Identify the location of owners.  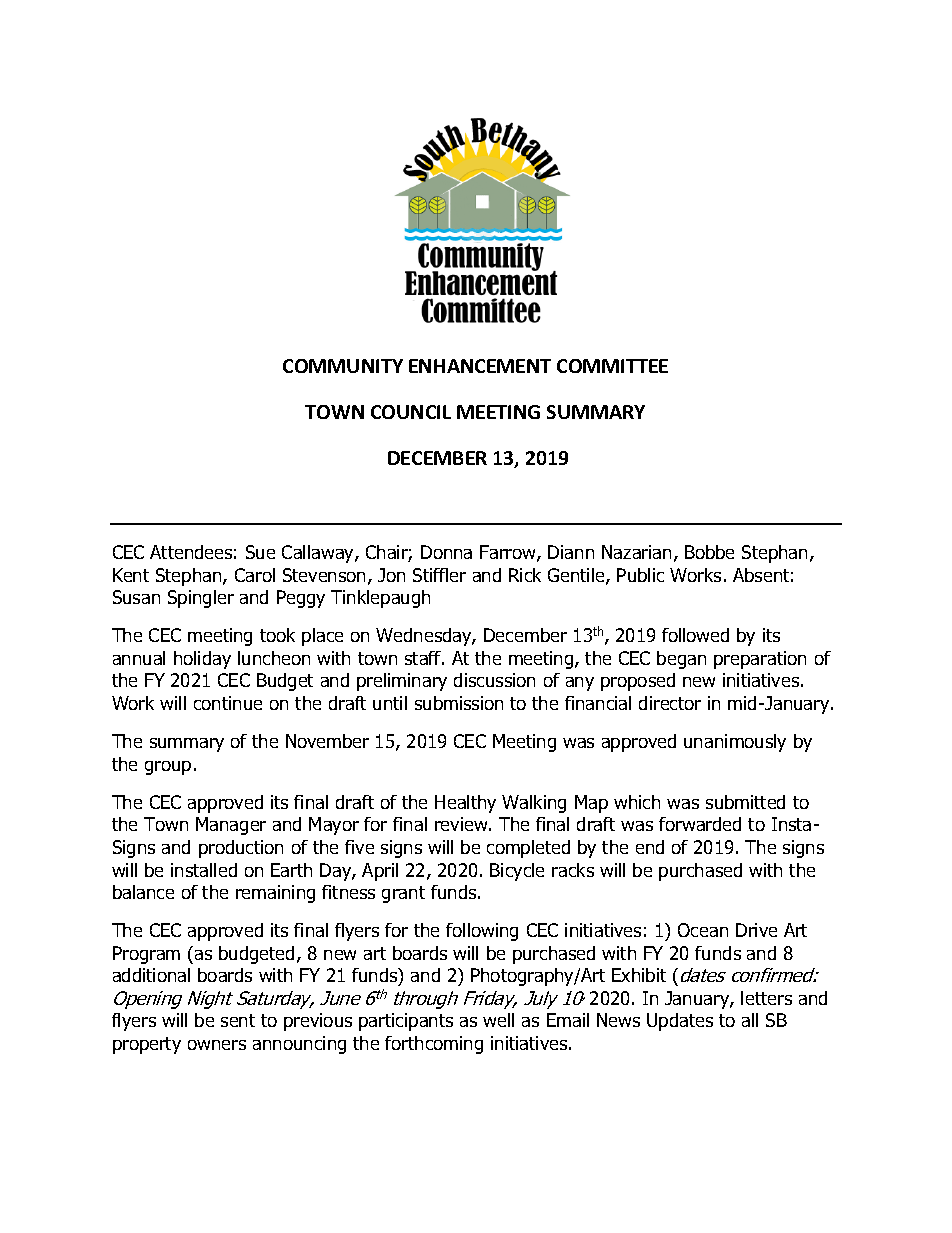
(217, 1045).
